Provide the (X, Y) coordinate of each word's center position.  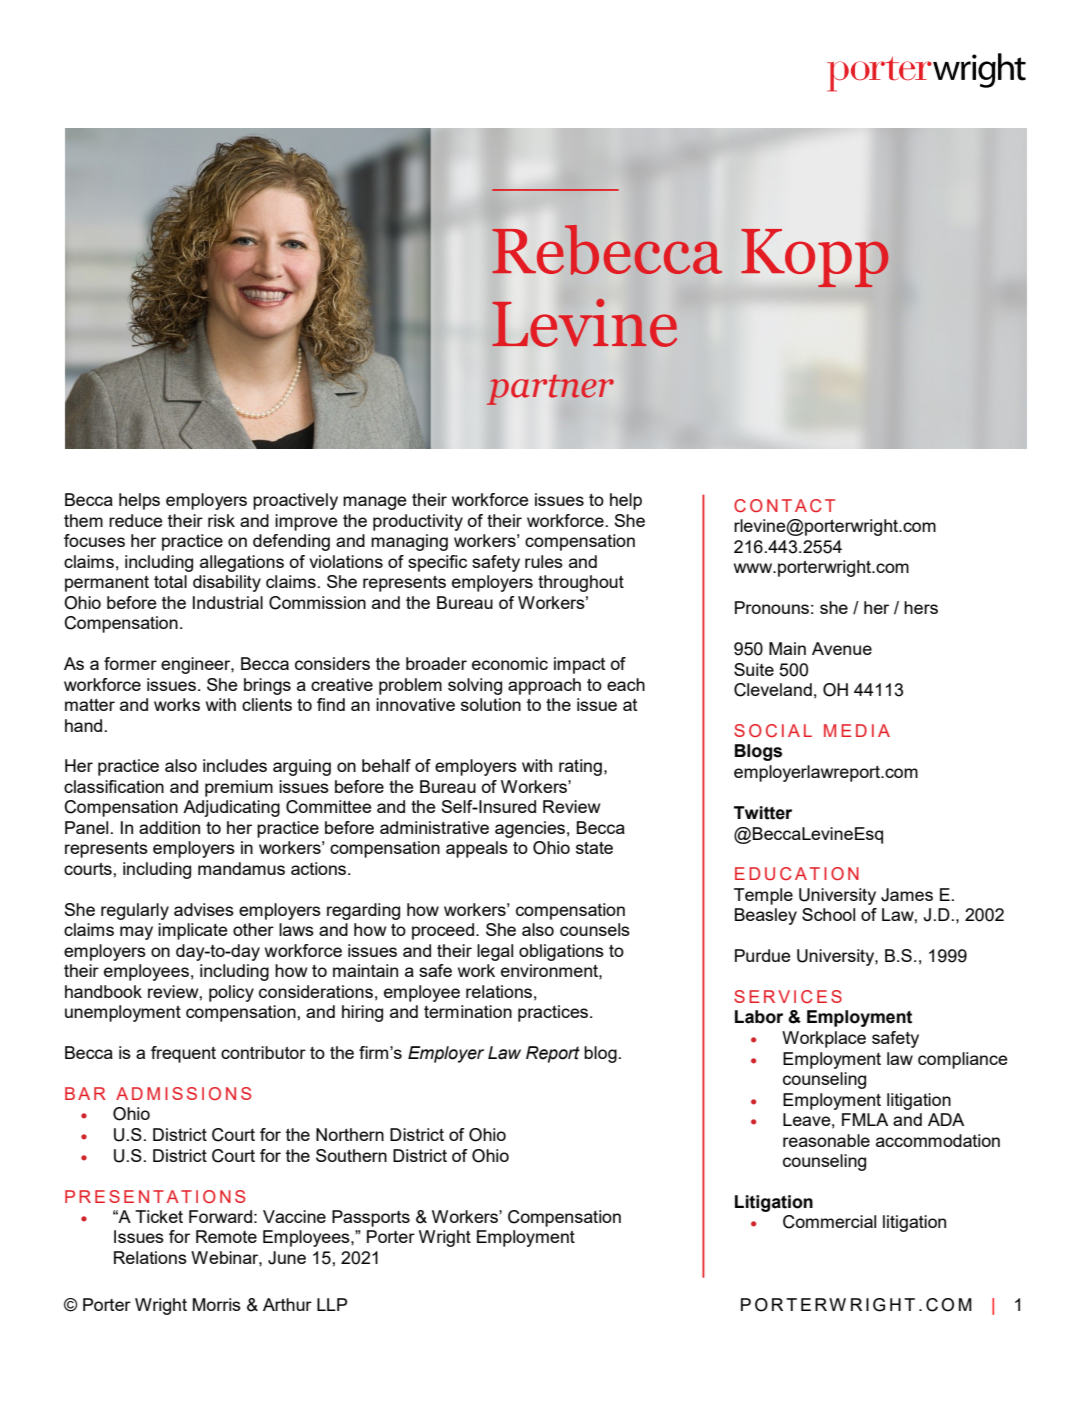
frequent (183, 1054)
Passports (371, 1218)
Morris (217, 1304)
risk (221, 520)
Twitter (763, 813)
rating (580, 767)
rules (544, 561)
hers (921, 607)
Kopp (815, 258)
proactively (295, 501)
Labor (759, 1017)
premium (239, 788)
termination (468, 1011)
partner (550, 390)
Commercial (829, 1222)
